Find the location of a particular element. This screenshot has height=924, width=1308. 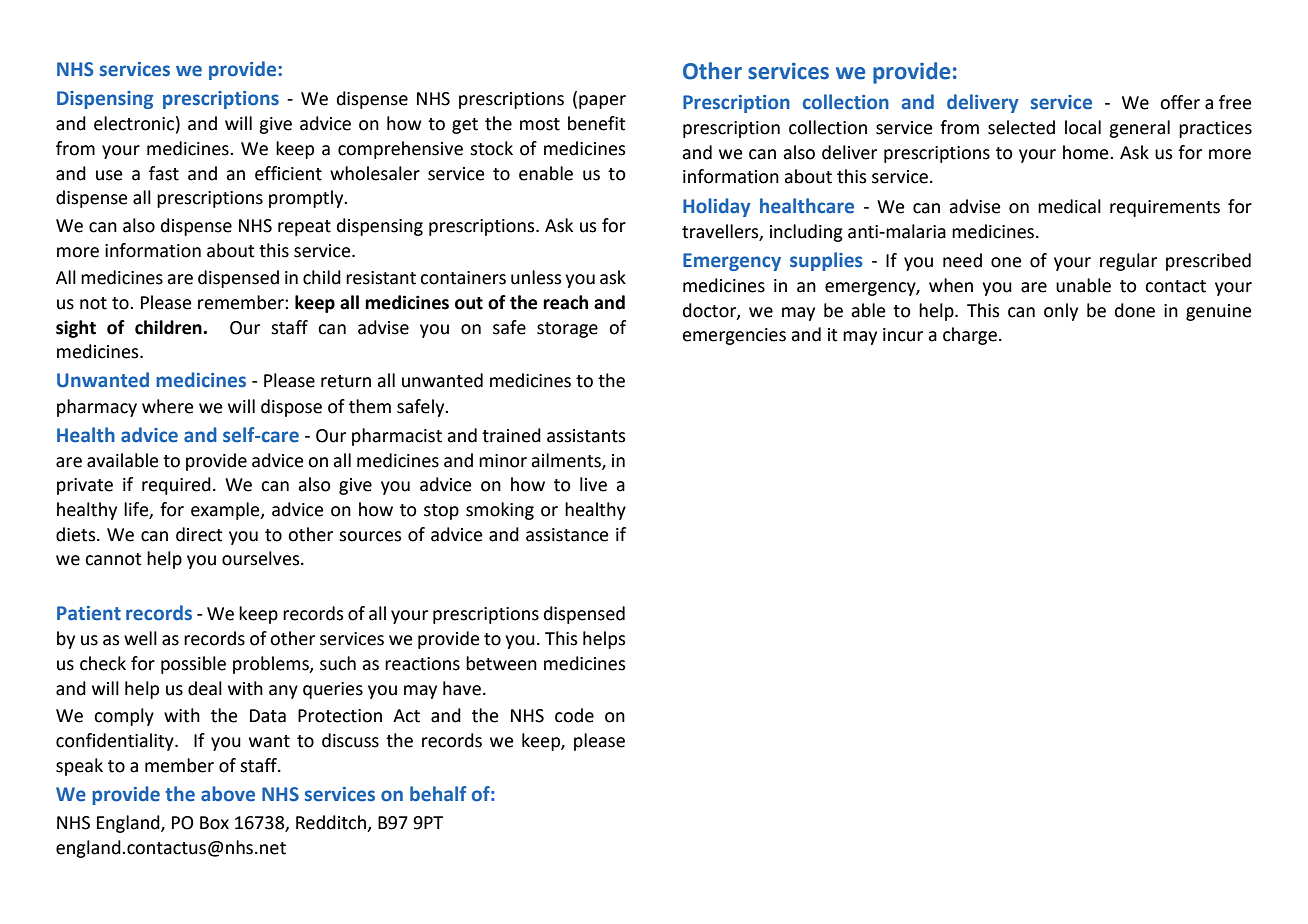

between is located at coordinates (501, 663).
